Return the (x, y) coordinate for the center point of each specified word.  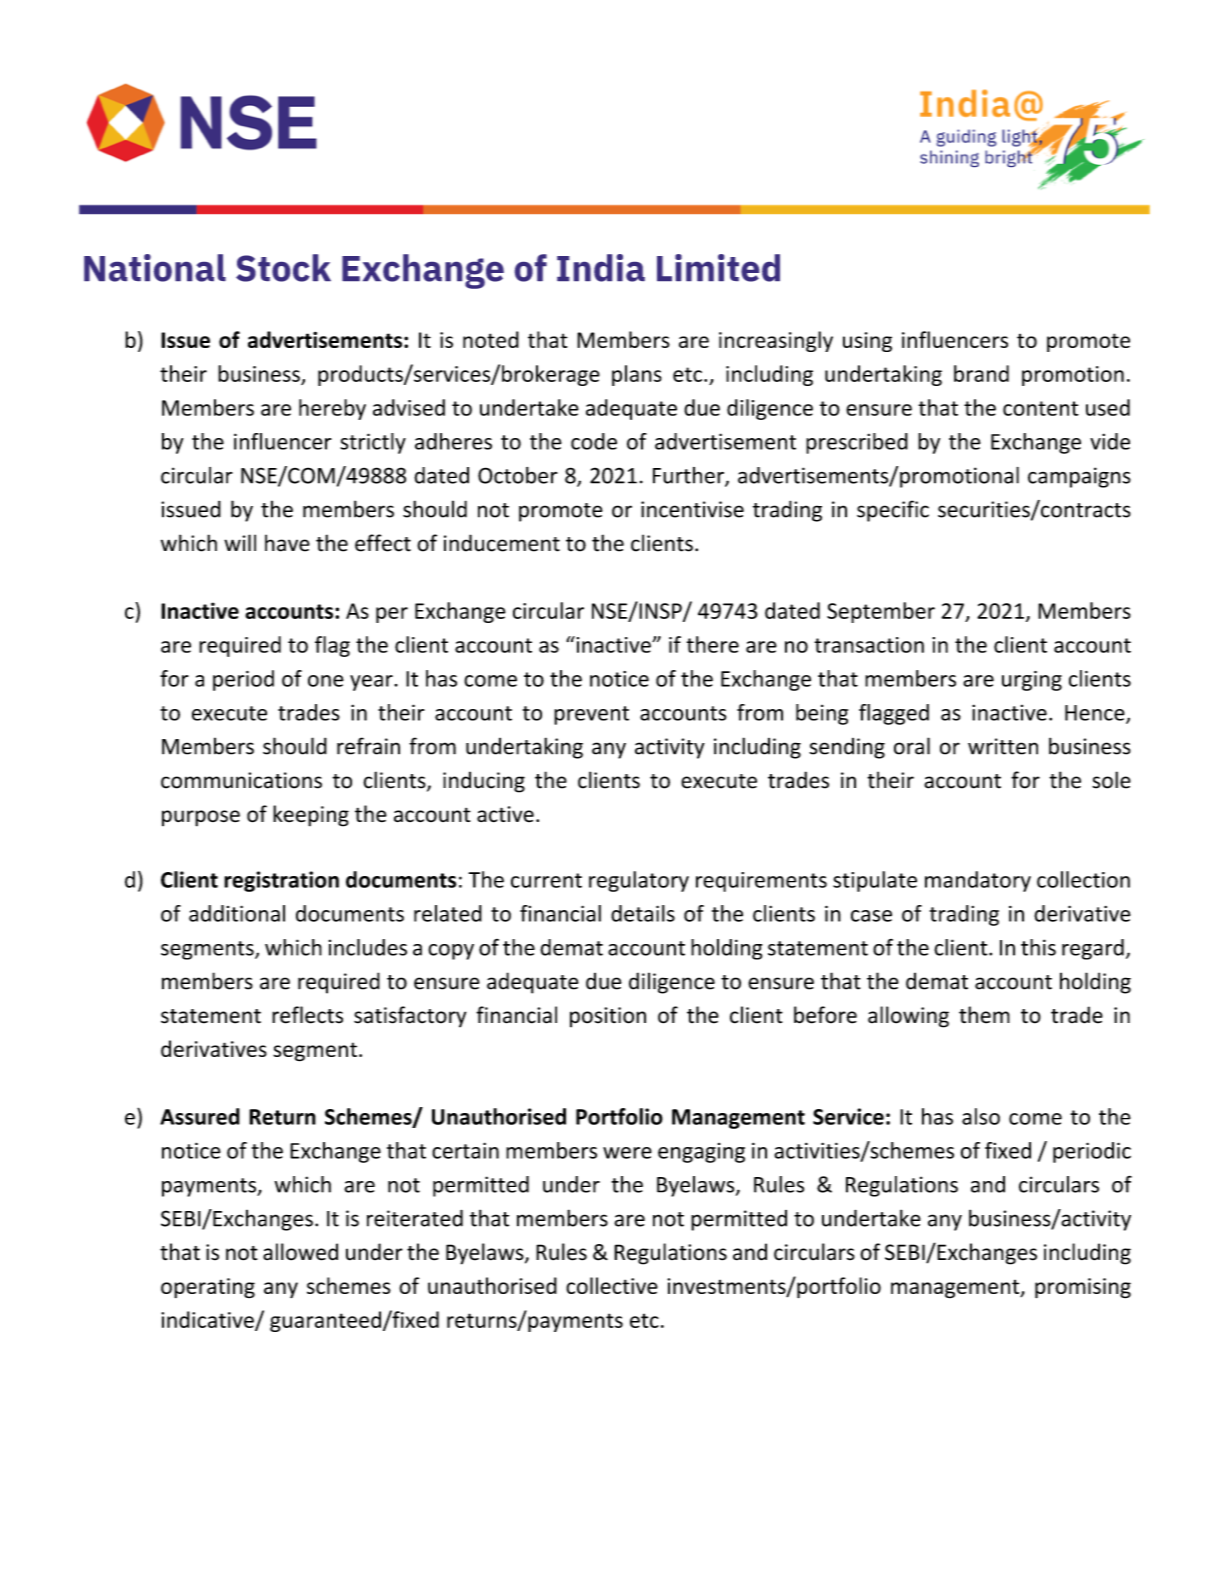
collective (612, 1285)
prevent (591, 715)
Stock (283, 268)
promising (1083, 1288)
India (601, 268)
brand (981, 373)
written (1003, 746)
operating (208, 1288)
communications (241, 780)
